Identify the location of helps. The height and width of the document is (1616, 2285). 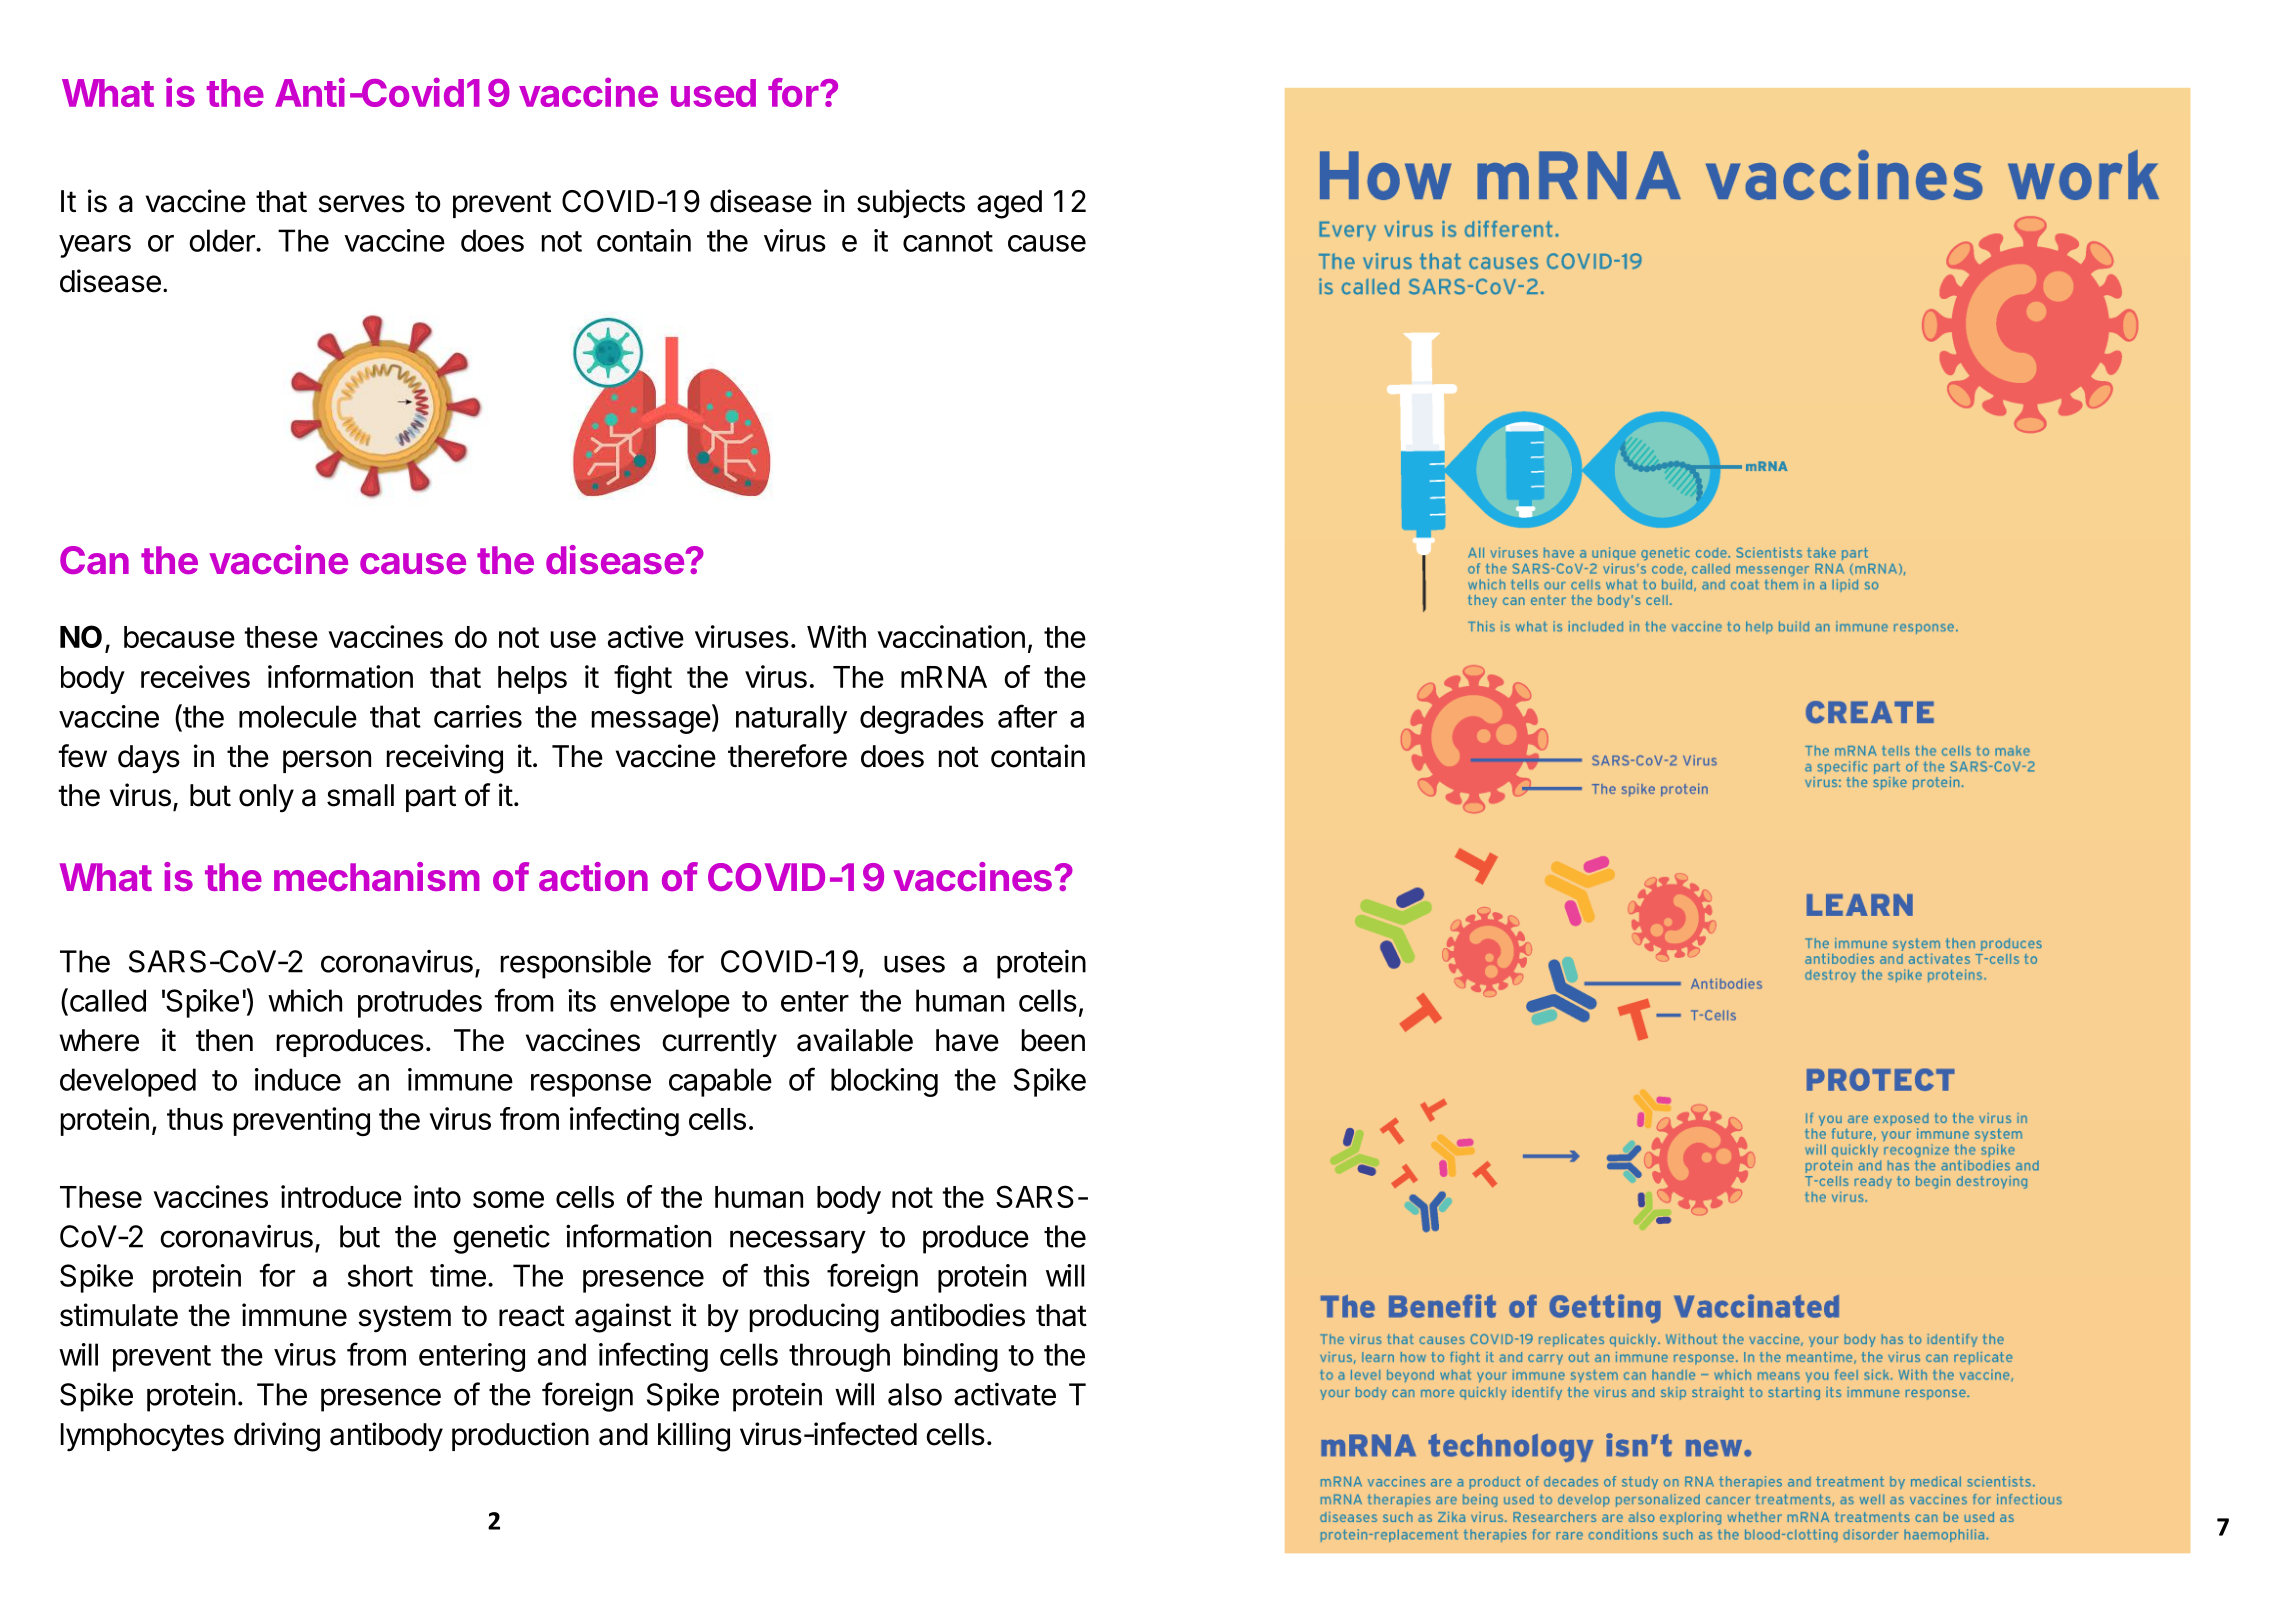
(532, 680).
